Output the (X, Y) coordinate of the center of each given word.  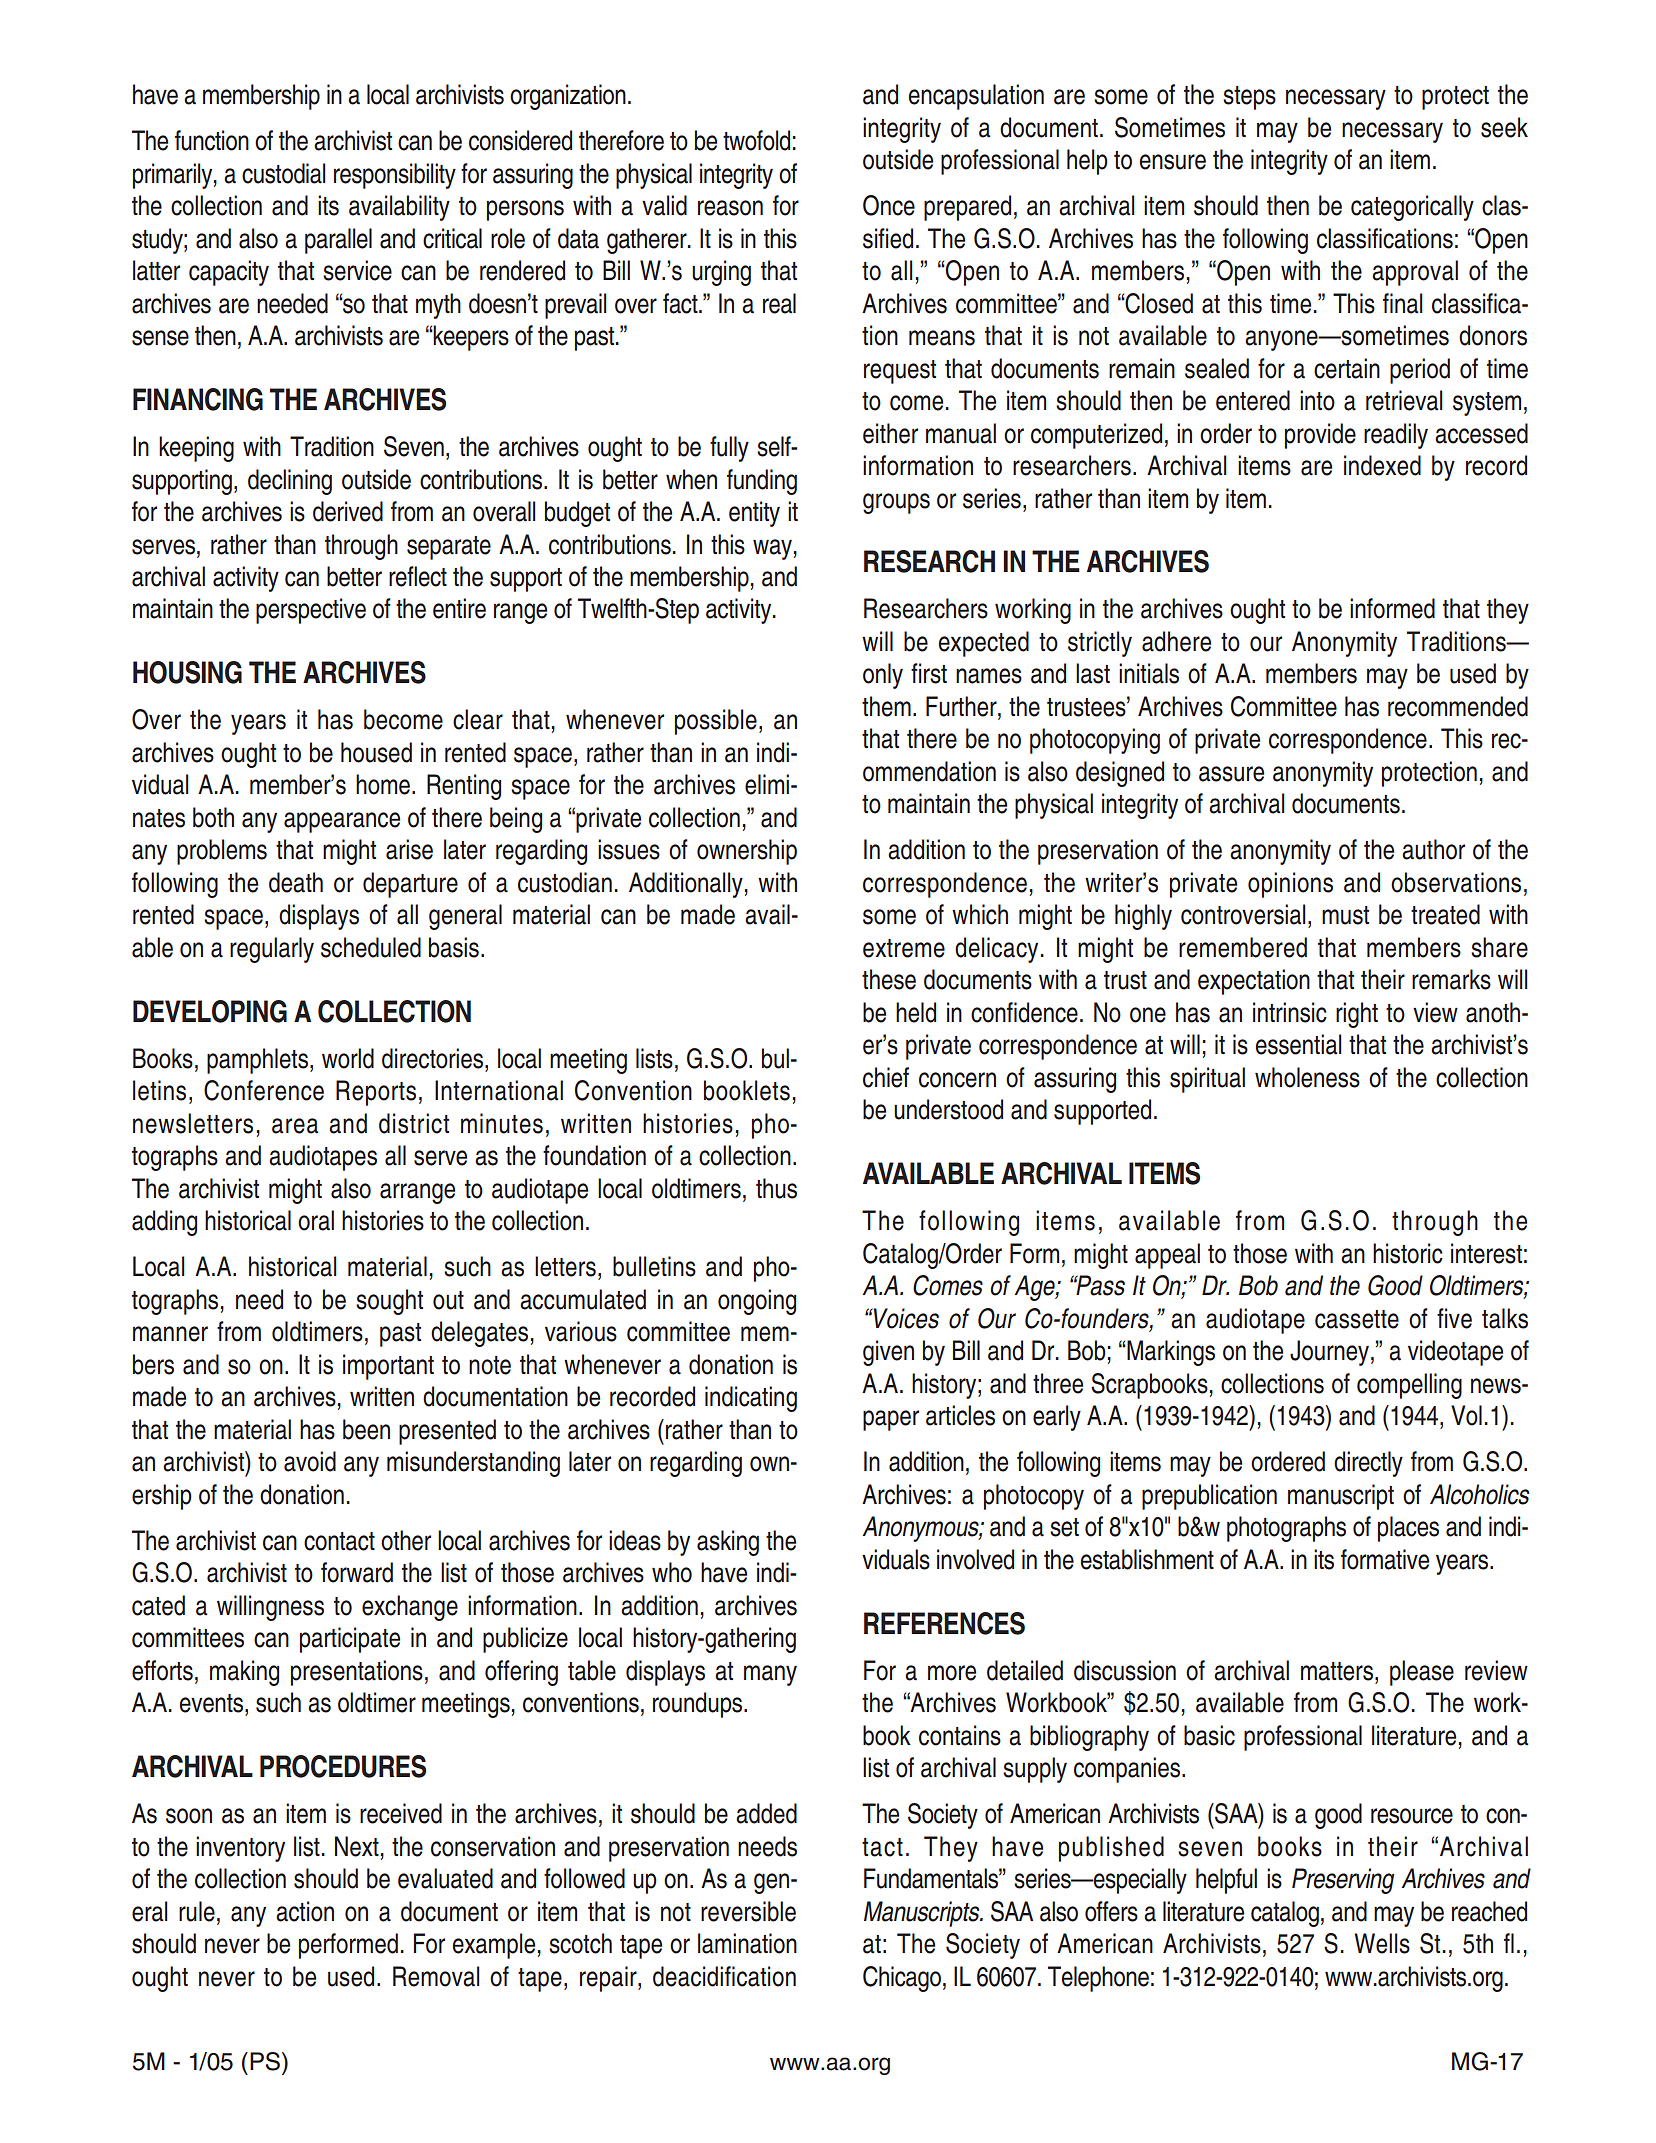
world (348, 1058)
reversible (748, 1911)
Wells (1382, 1943)
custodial (283, 173)
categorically (1412, 208)
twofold (756, 140)
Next (357, 1846)
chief (886, 1077)
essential (1298, 1044)
